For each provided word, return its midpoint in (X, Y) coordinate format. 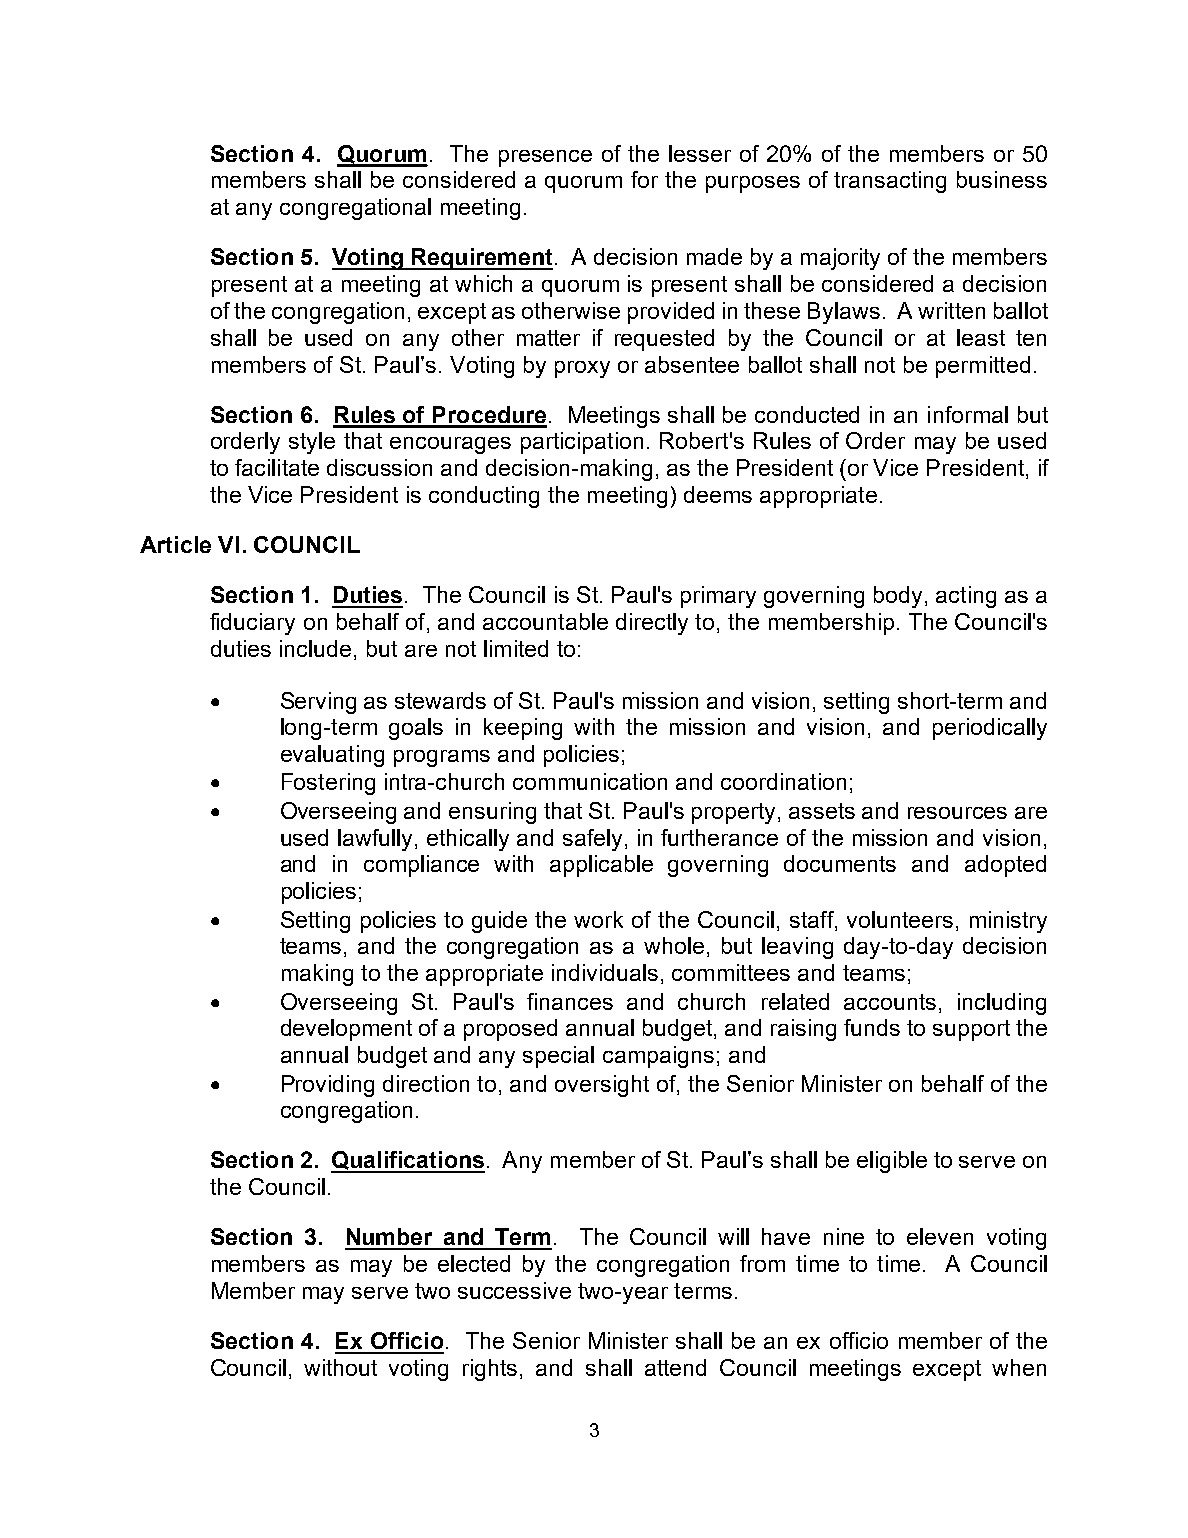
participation (582, 443)
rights (490, 1370)
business (1002, 179)
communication (590, 781)
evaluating (332, 756)
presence (545, 158)
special (558, 1057)
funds (872, 1027)
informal (968, 414)
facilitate (277, 467)
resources (957, 813)
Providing (328, 1086)
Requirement (481, 259)
